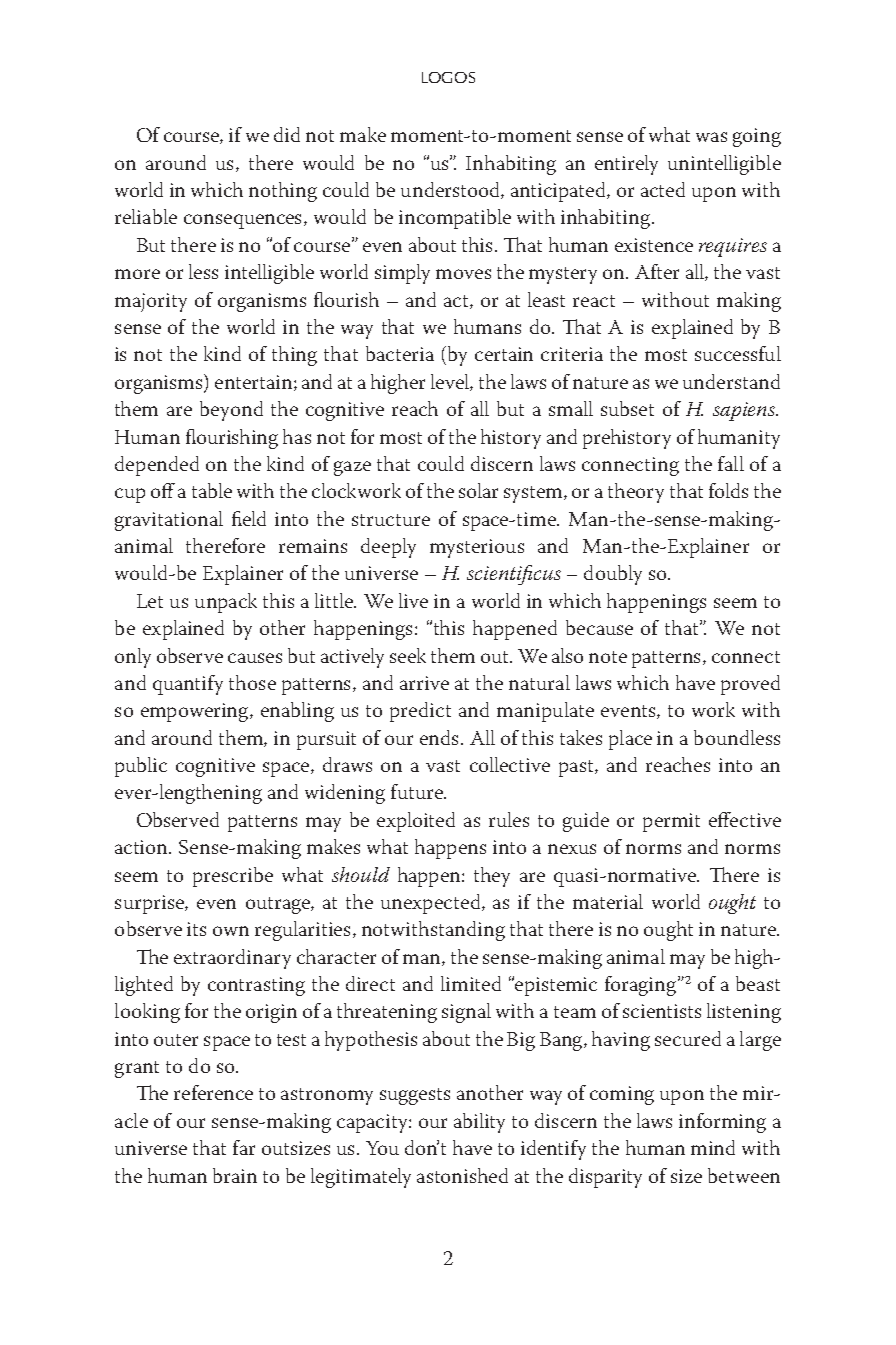  I want to click on prescribe, so click(233, 877).
